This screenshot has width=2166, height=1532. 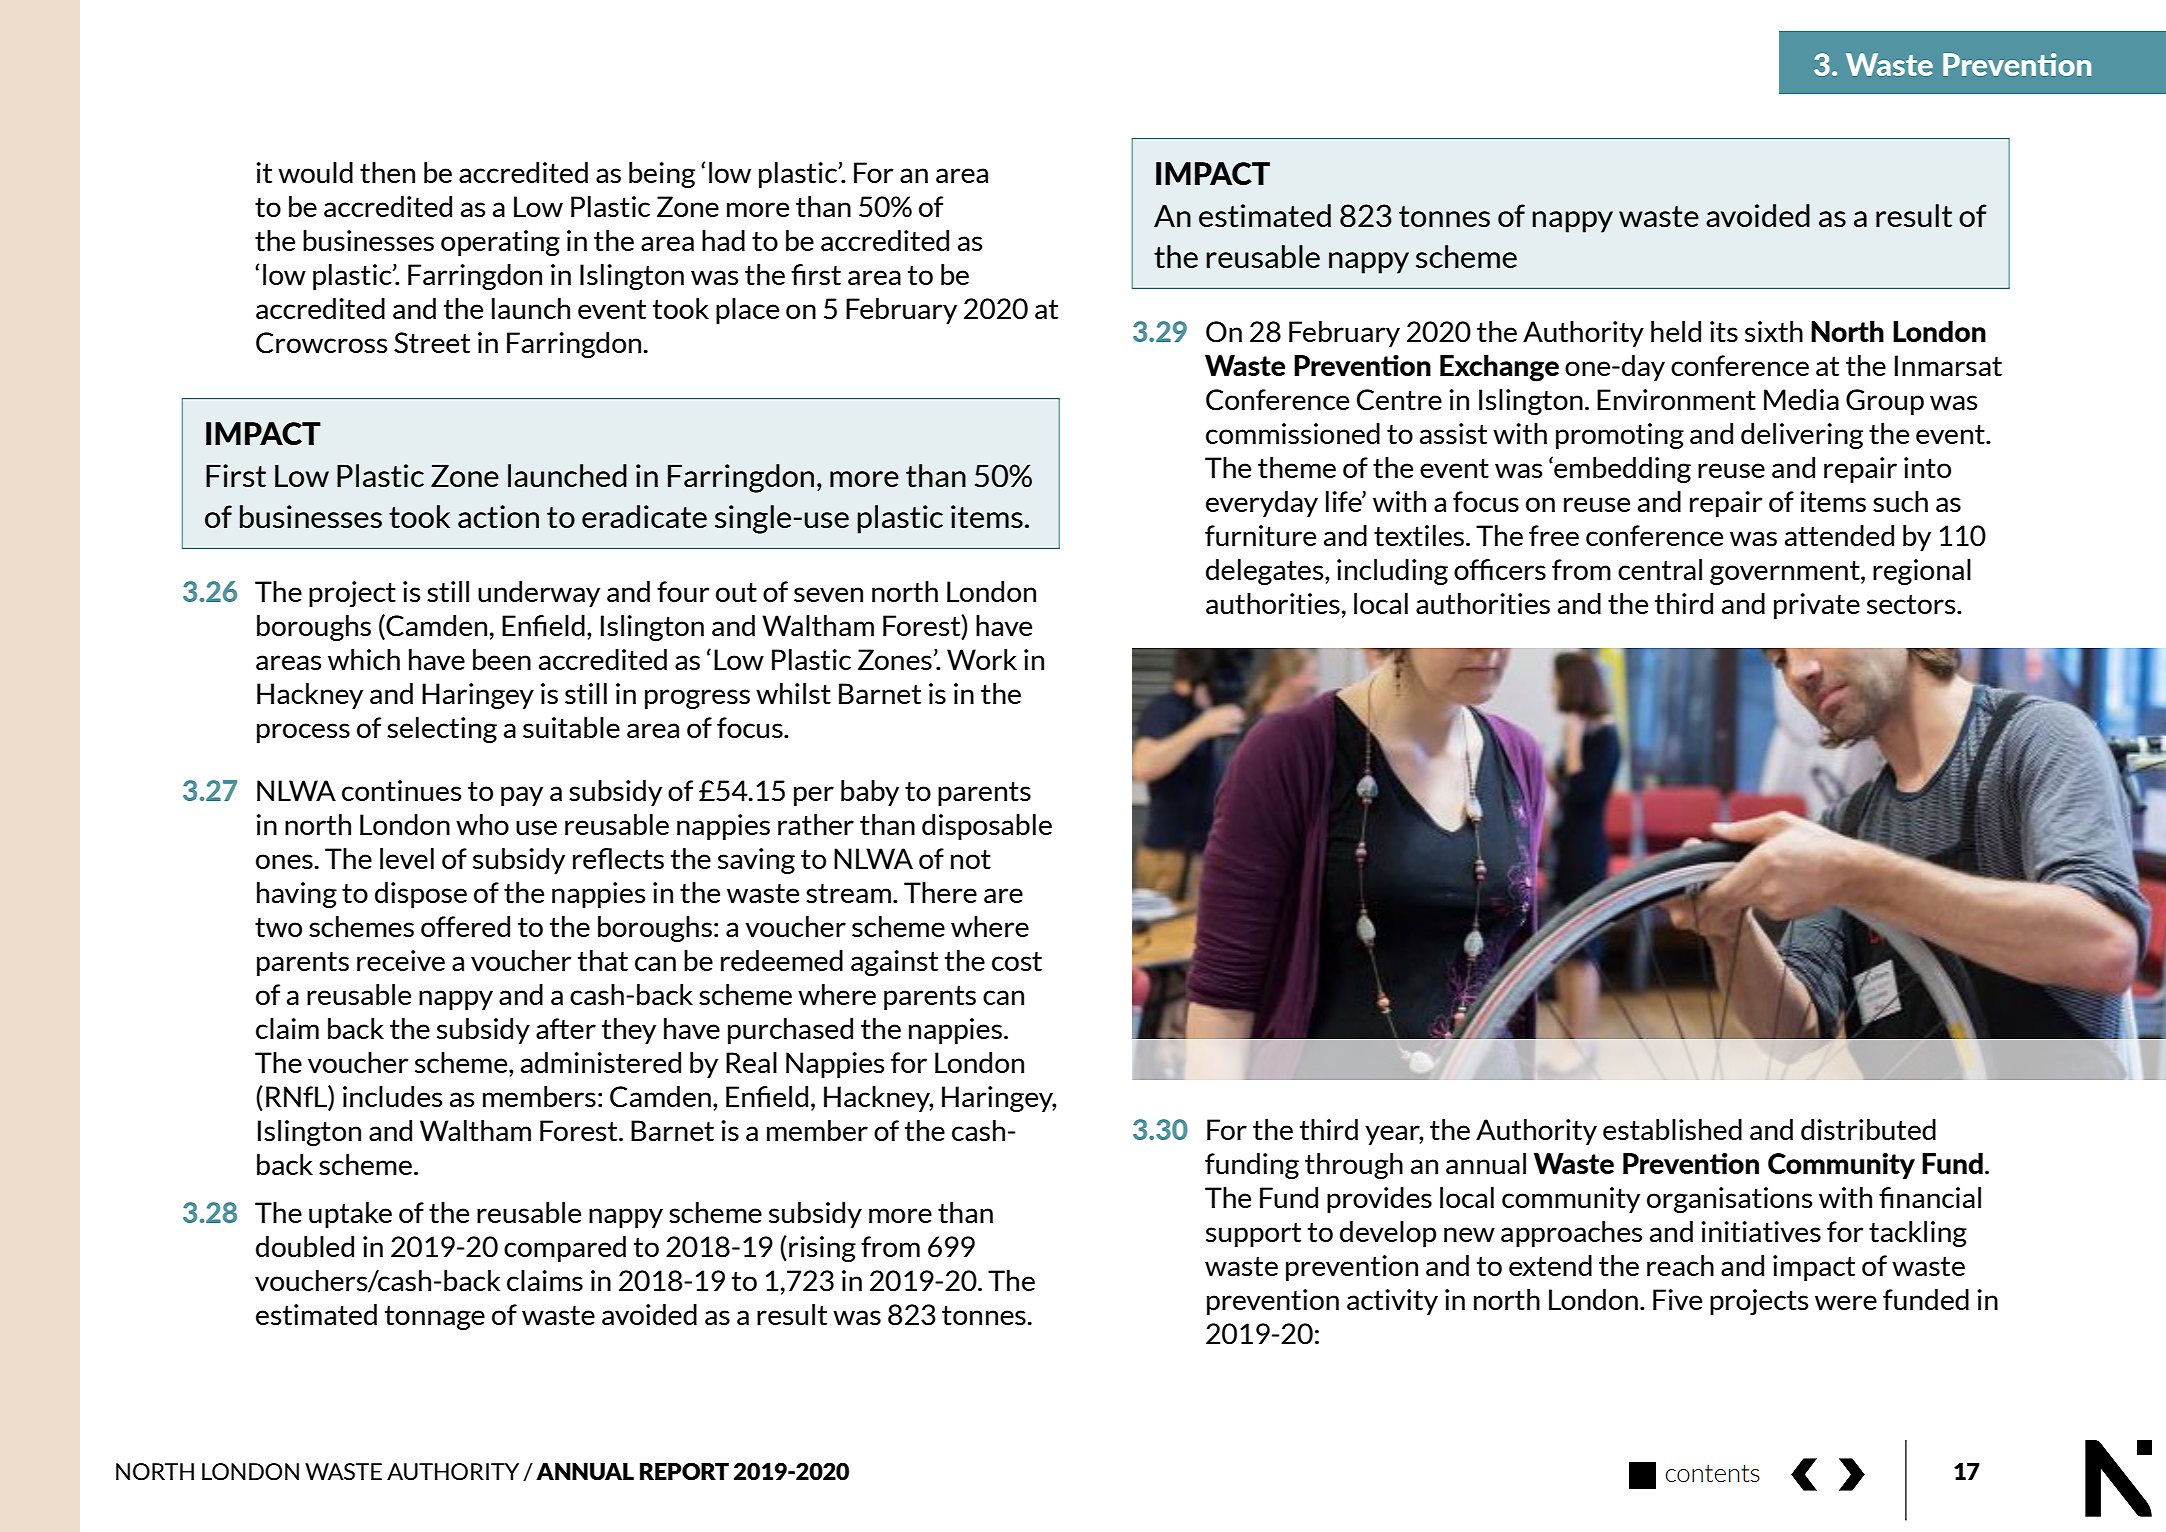 What do you see at coordinates (1724, 332) in the screenshot?
I see `its` at bounding box center [1724, 332].
